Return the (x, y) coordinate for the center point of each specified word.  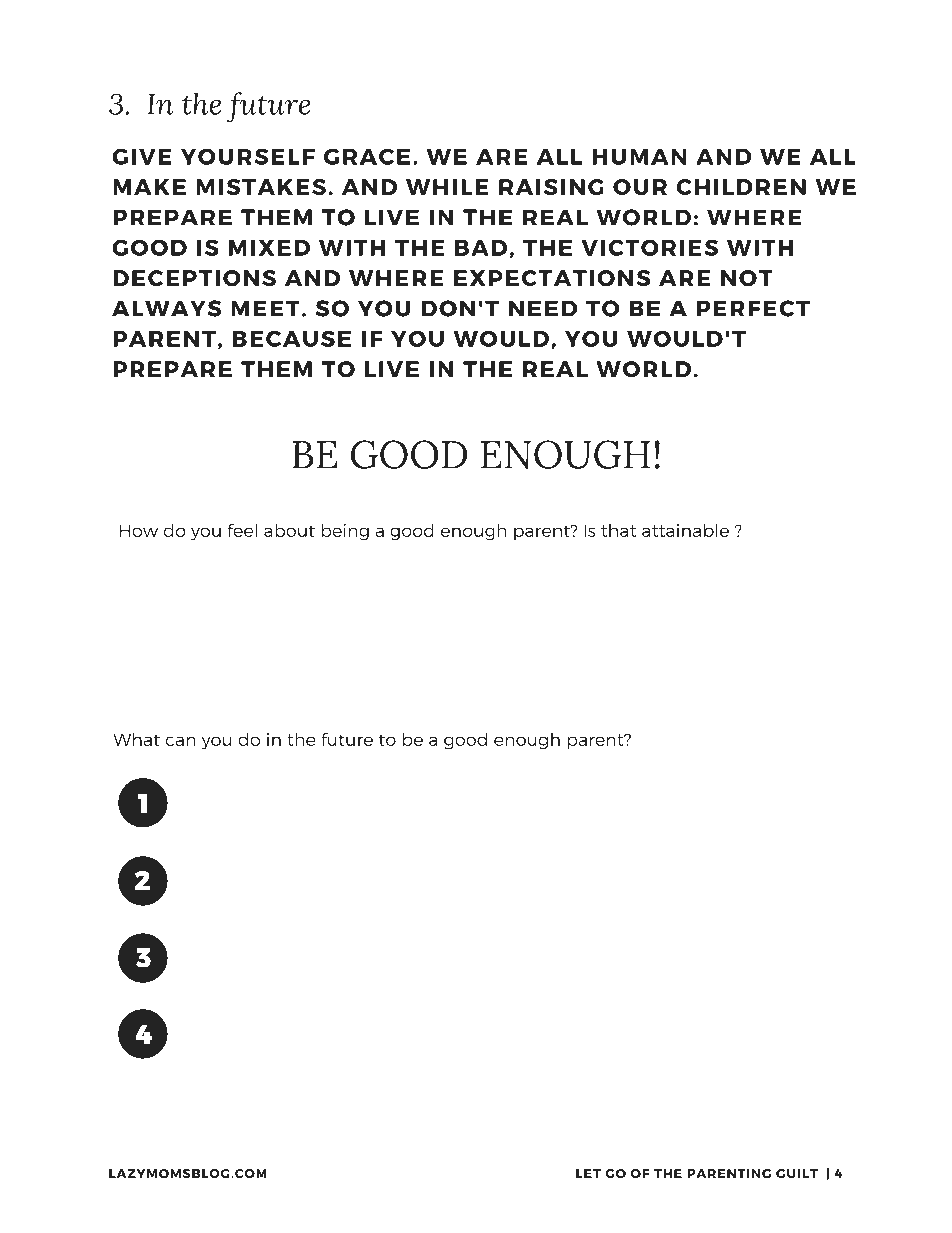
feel (242, 530)
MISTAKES (261, 187)
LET (588, 1173)
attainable (685, 530)
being (345, 532)
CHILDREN (741, 187)
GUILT (797, 1173)
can (180, 741)
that (618, 530)
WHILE (447, 187)
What (136, 739)
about (289, 530)
